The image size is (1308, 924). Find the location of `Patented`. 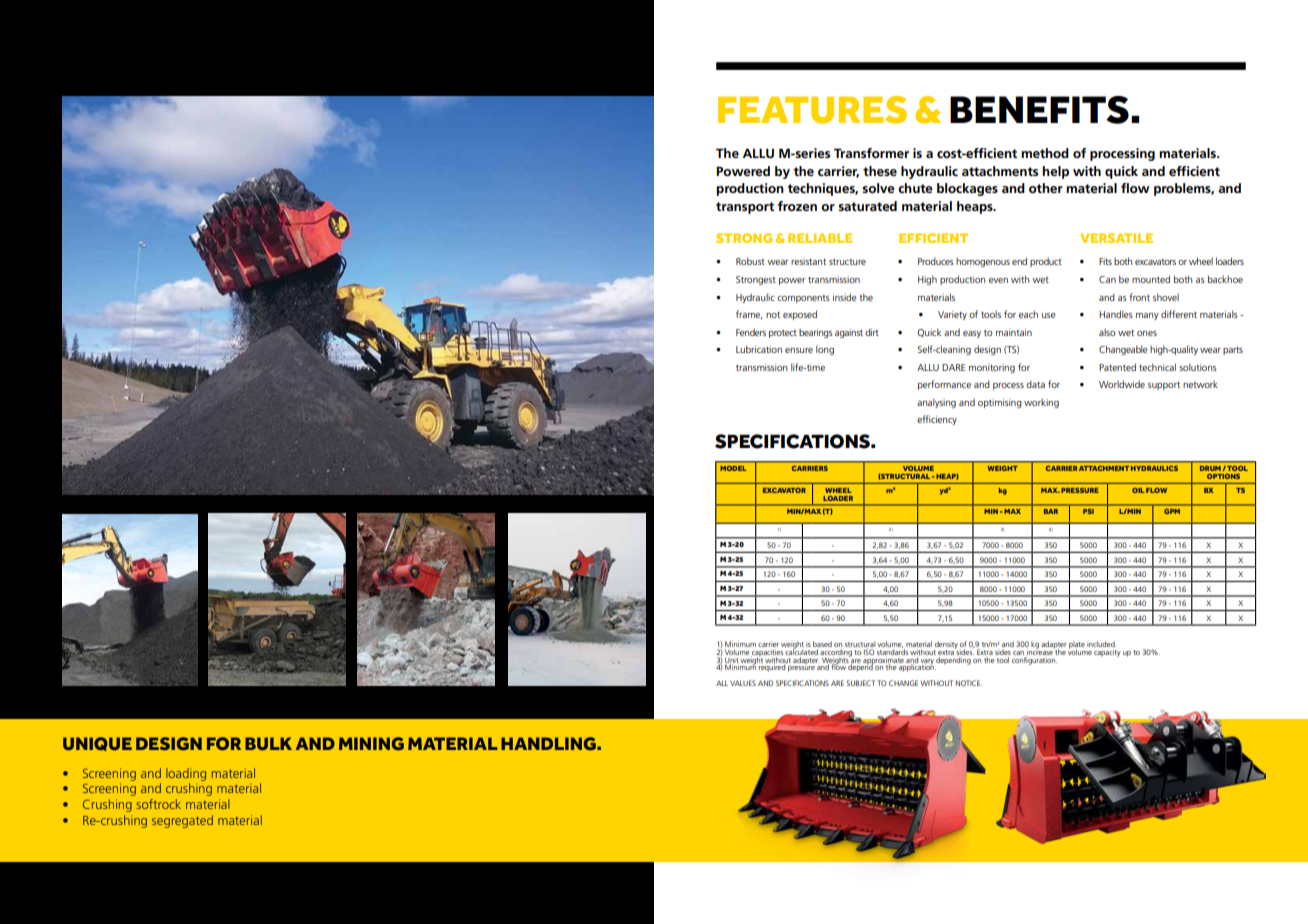

Patented is located at coordinates (1117, 367).
